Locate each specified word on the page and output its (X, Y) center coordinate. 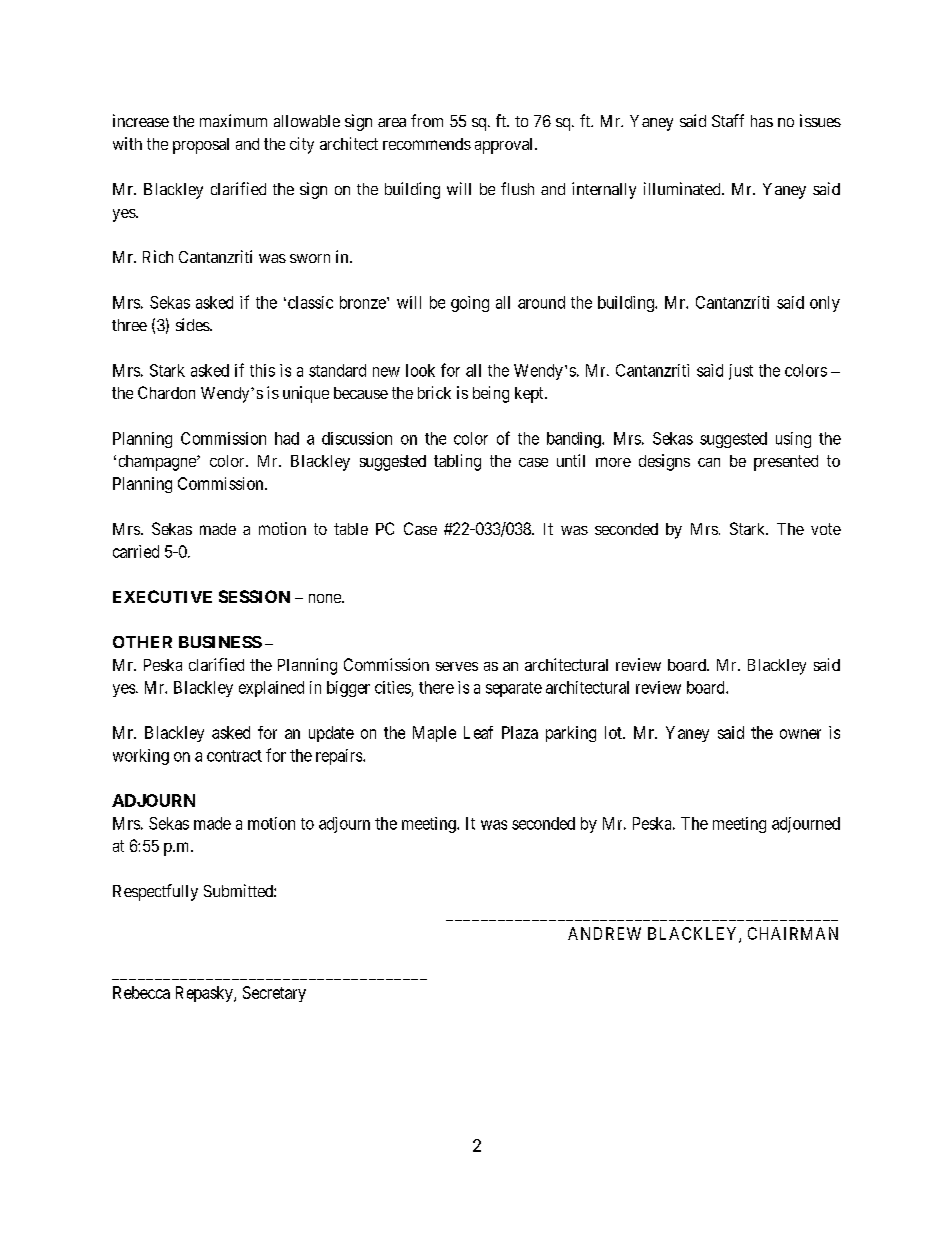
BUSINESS (220, 642)
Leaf (478, 732)
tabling (457, 462)
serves (457, 666)
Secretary (274, 994)
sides (193, 324)
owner (800, 734)
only (825, 304)
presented (786, 463)
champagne (158, 463)
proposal (201, 146)
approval (505, 146)
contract (234, 756)
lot (614, 732)
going (470, 304)
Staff (728, 120)
